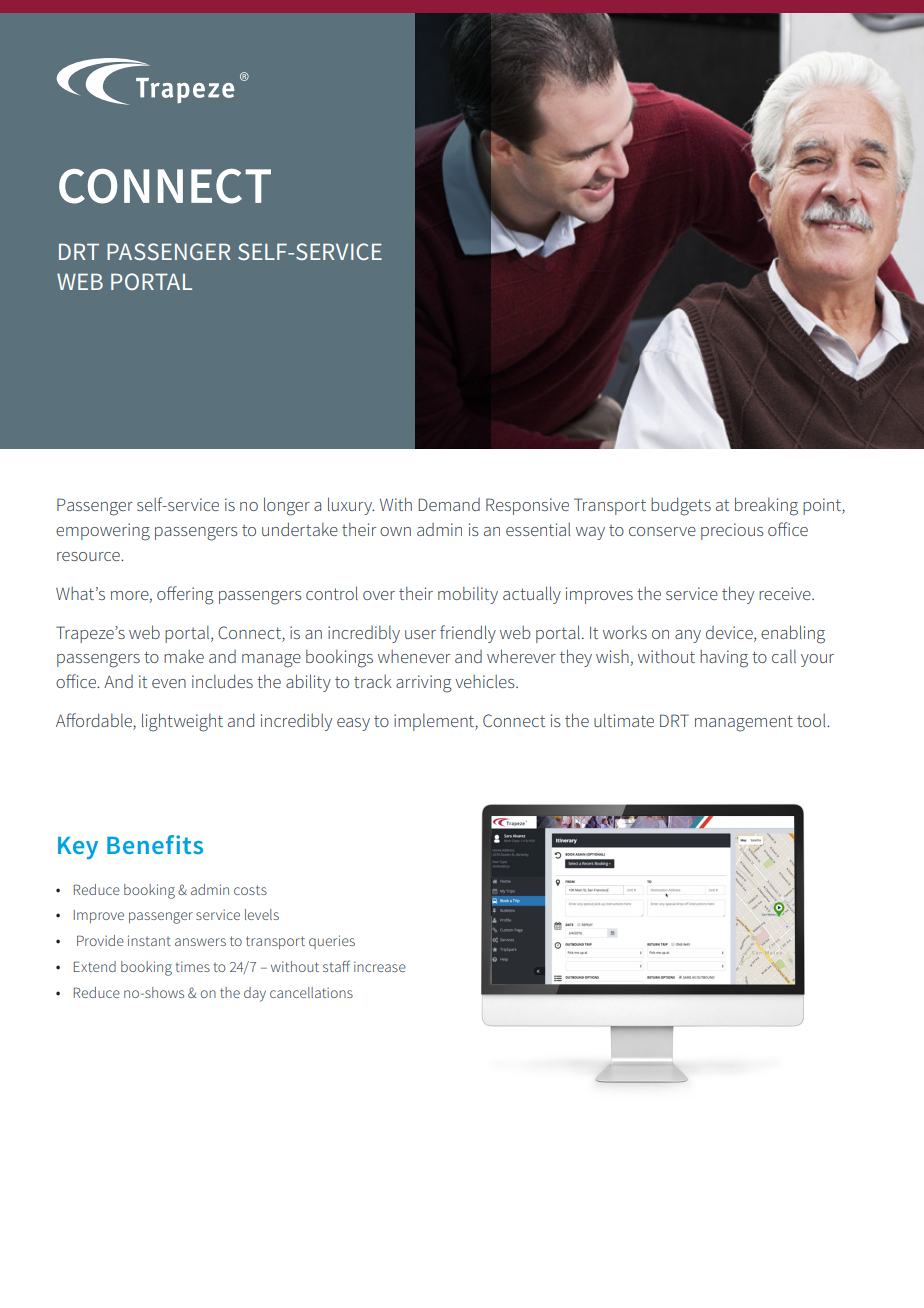  I want to click on precious, so click(732, 531).
